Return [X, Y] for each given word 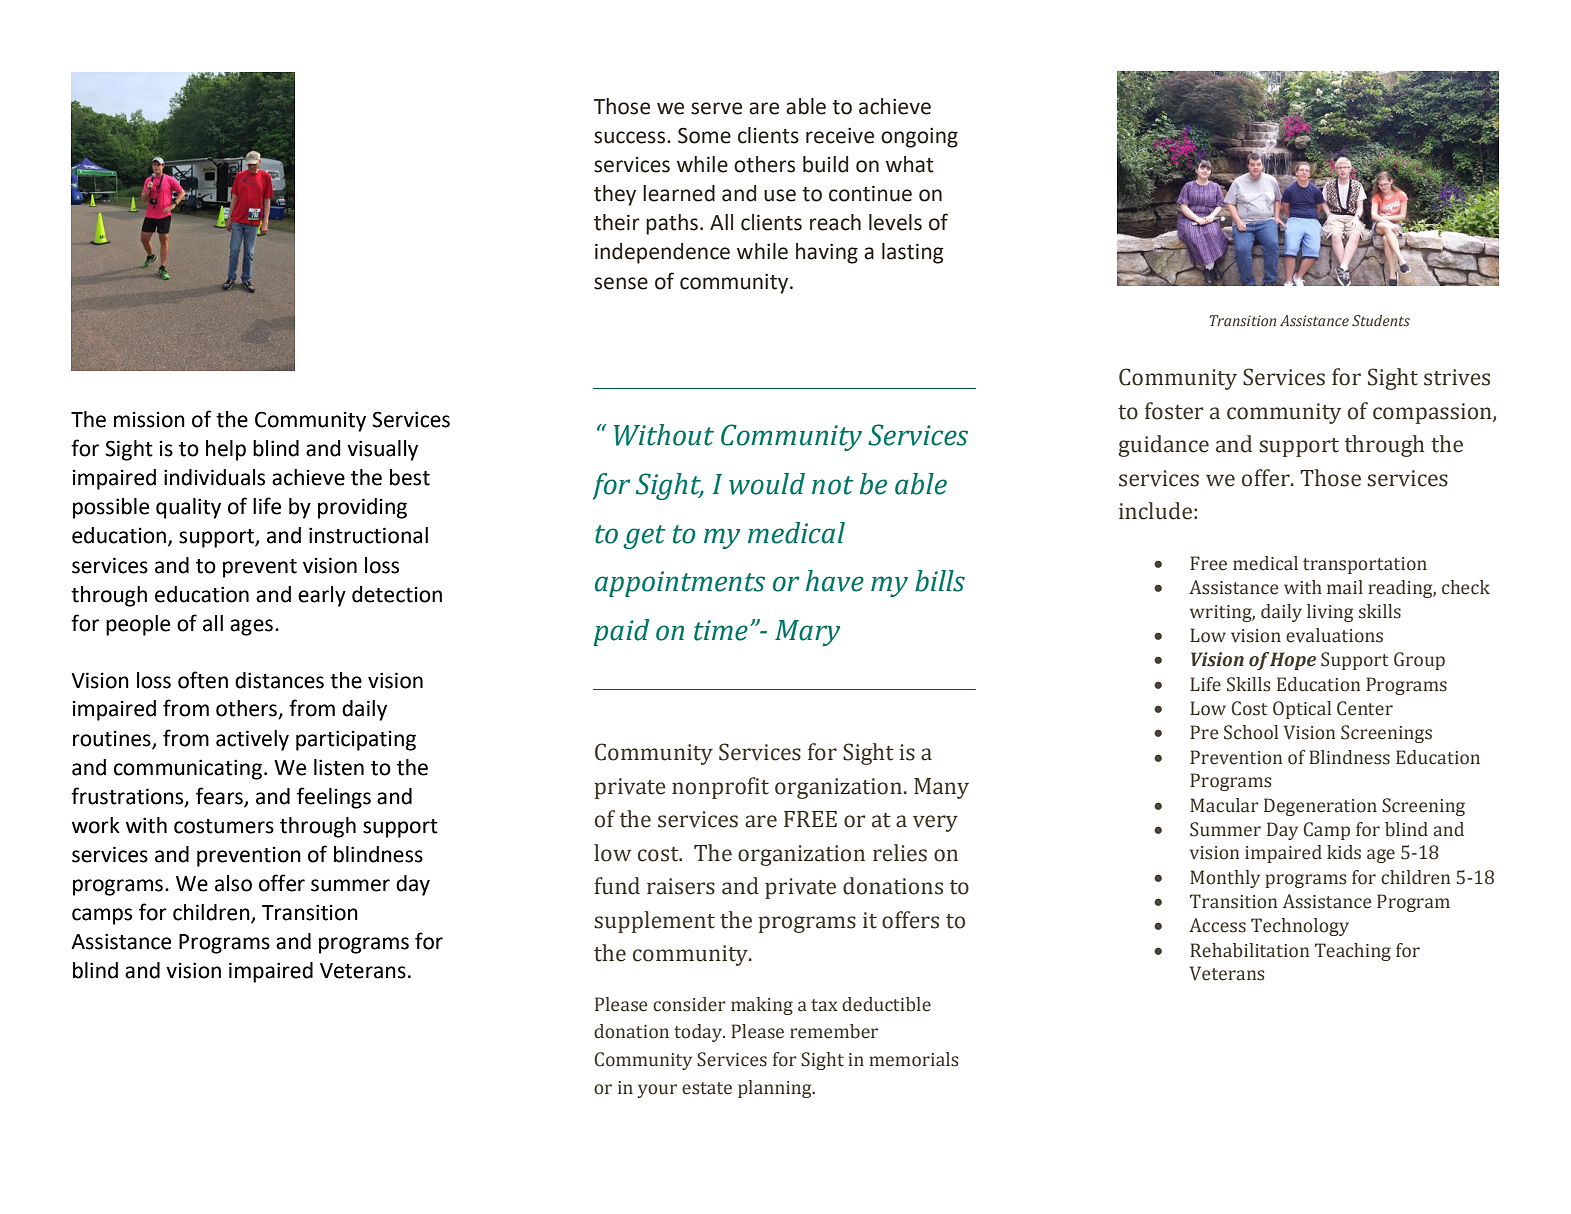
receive [840, 136]
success [631, 137]
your [657, 1091]
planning [776, 1089]
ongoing [919, 138]
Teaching [1353, 952]
